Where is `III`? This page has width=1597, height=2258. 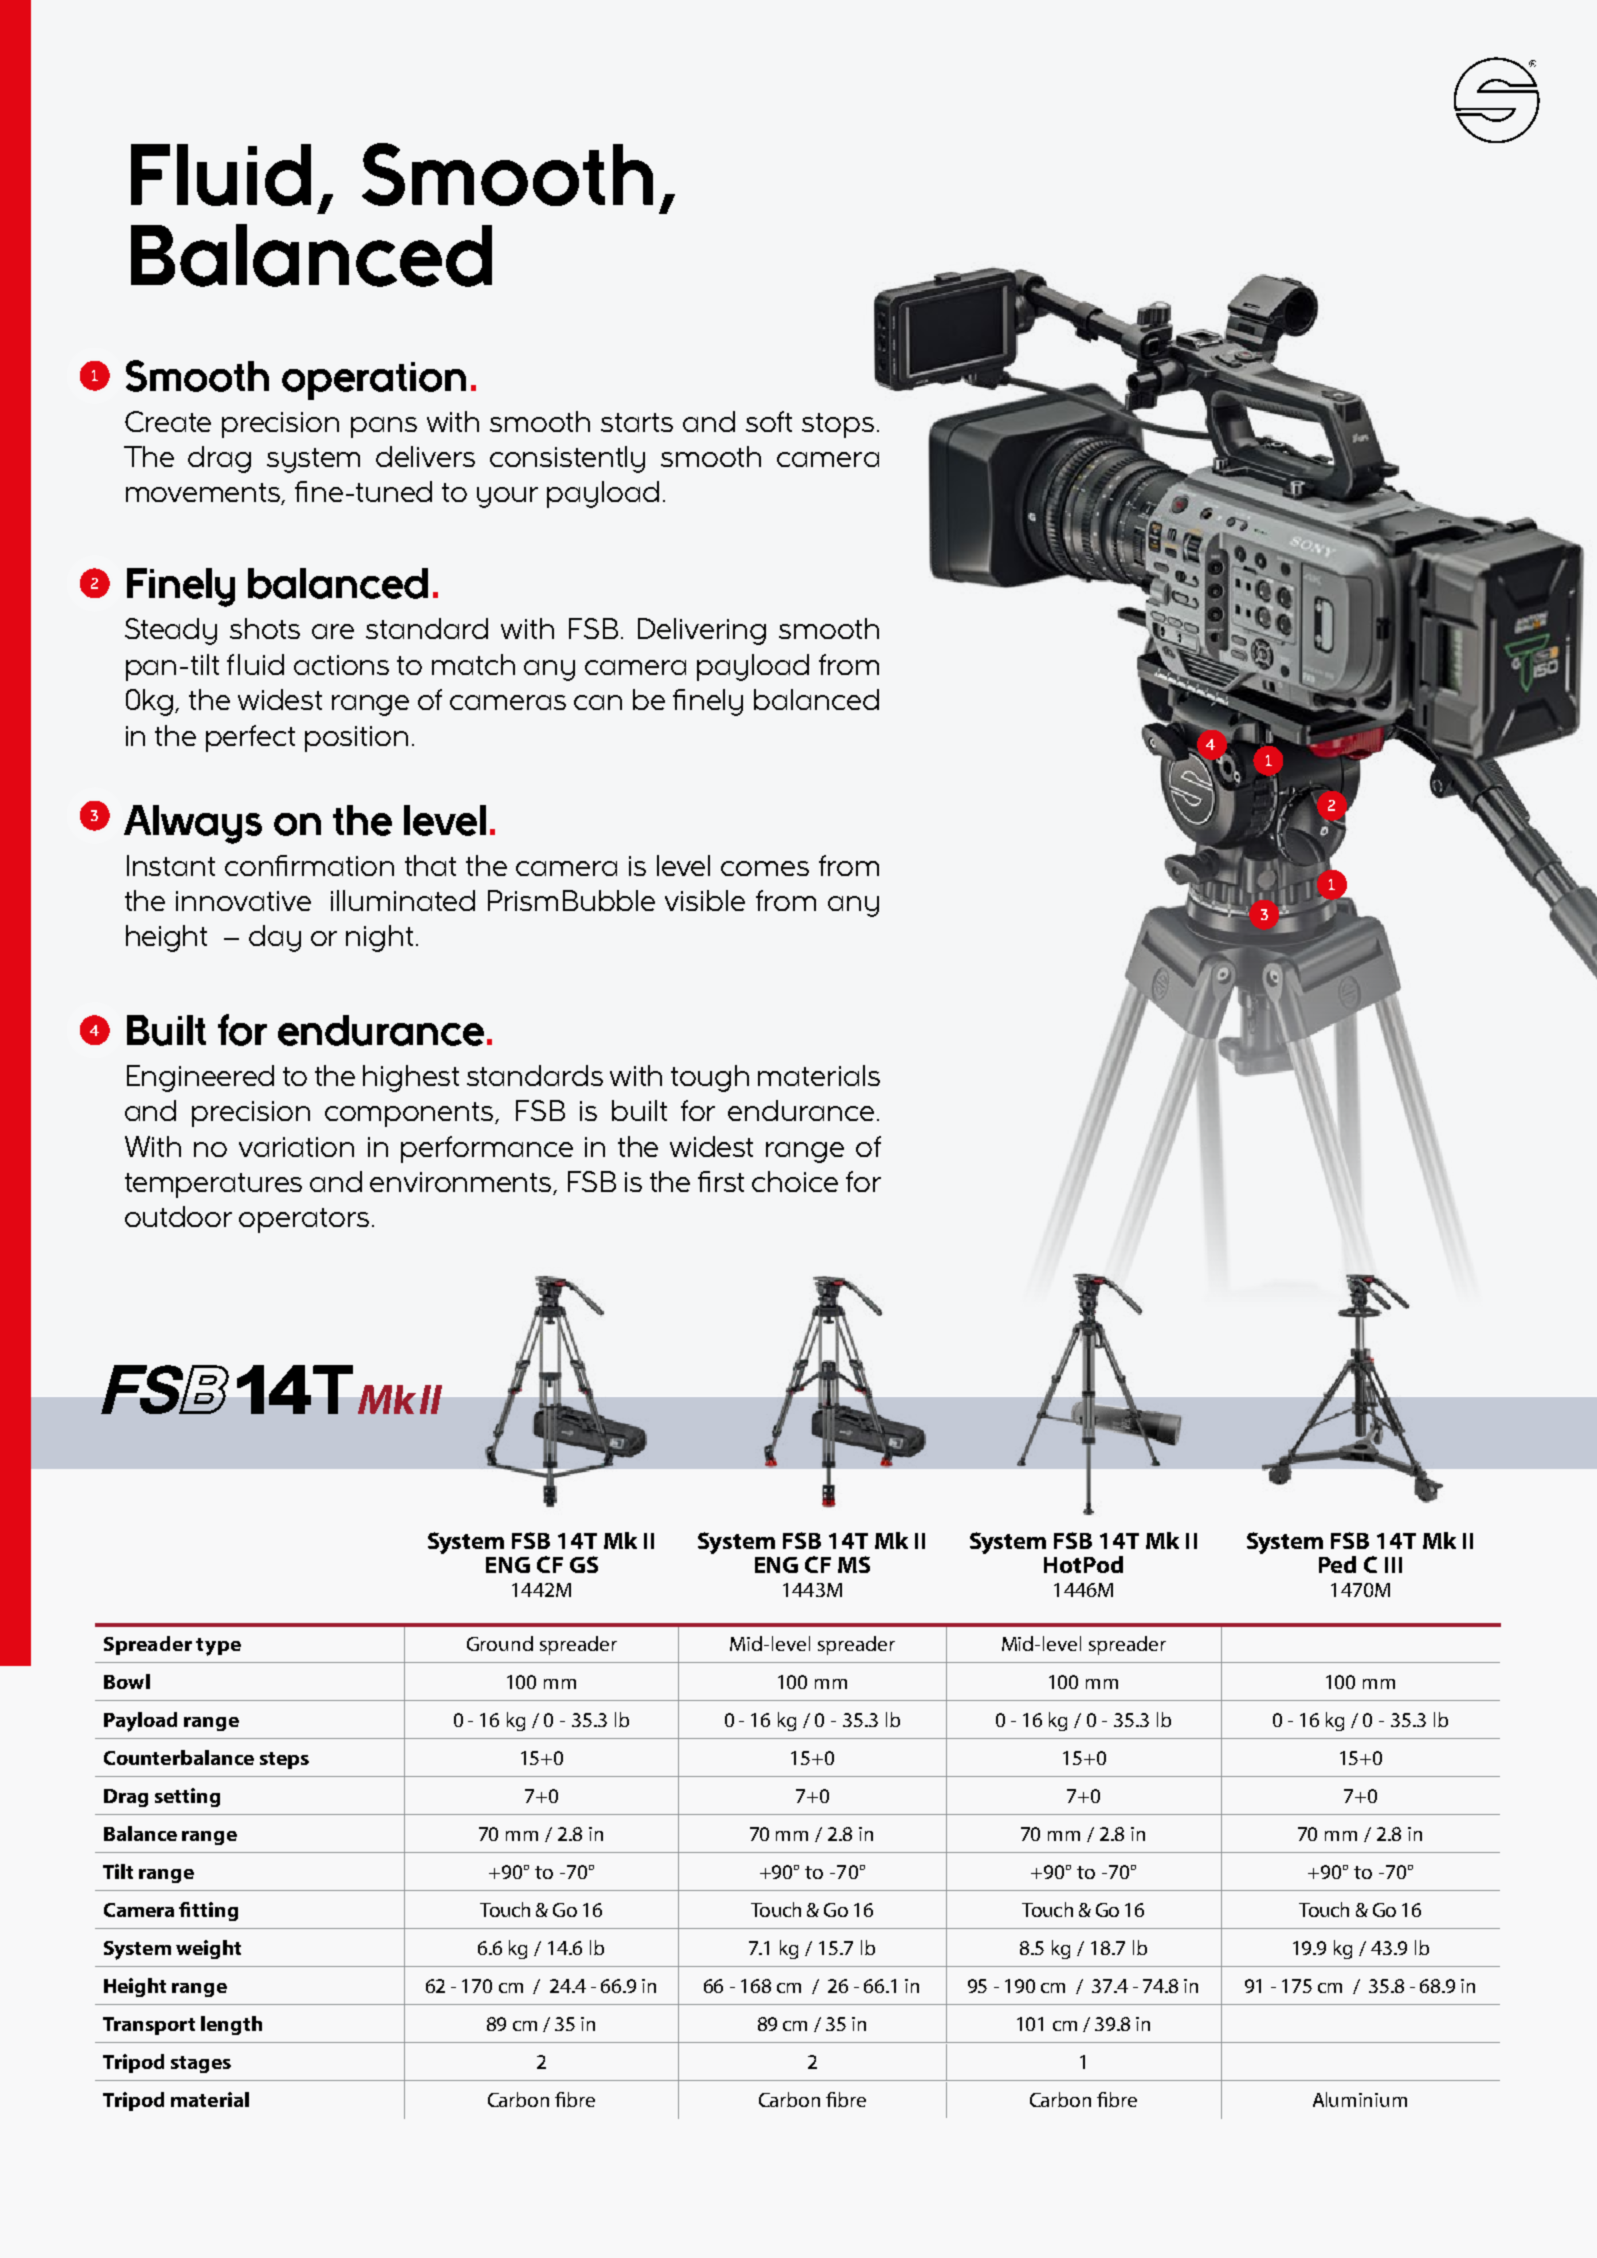
III is located at coordinates (1393, 1565).
